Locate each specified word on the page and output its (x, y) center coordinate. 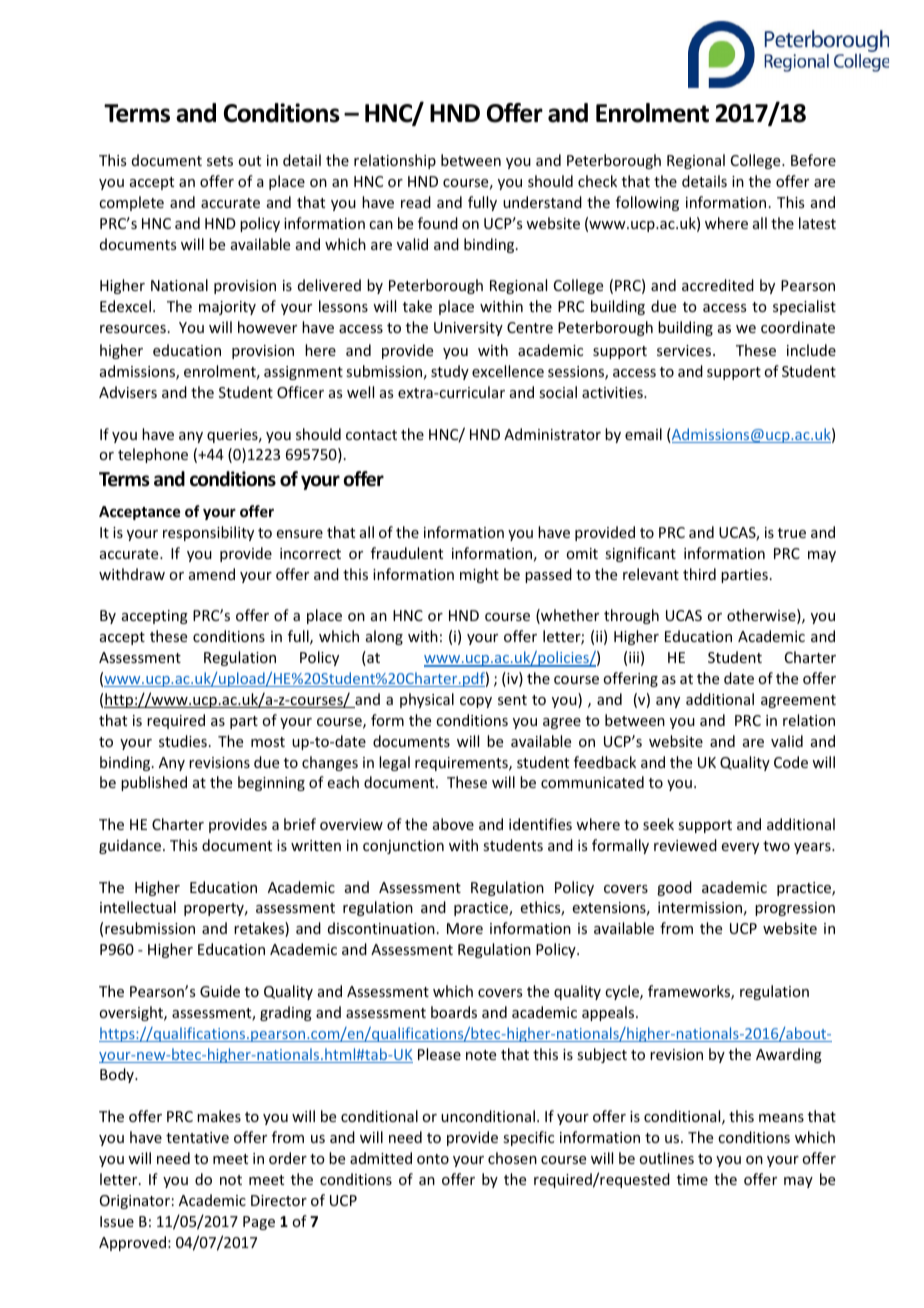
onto (433, 1159)
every (740, 848)
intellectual (138, 907)
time (692, 1179)
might (479, 575)
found (438, 223)
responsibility (208, 533)
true (792, 533)
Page (259, 1223)
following (647, 203)
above (453, 824)
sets (220, 161)
